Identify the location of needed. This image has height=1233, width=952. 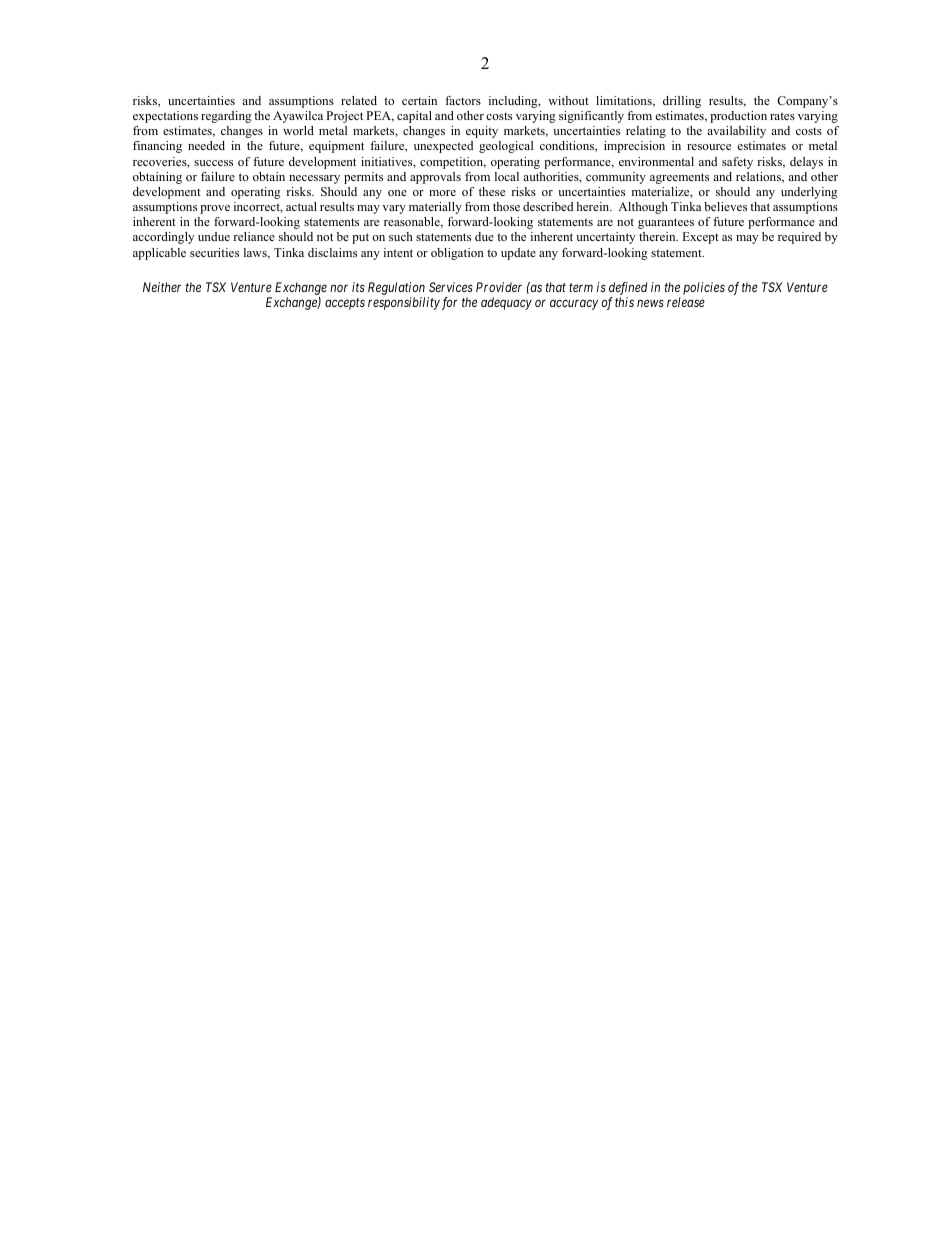
(206, 145).
